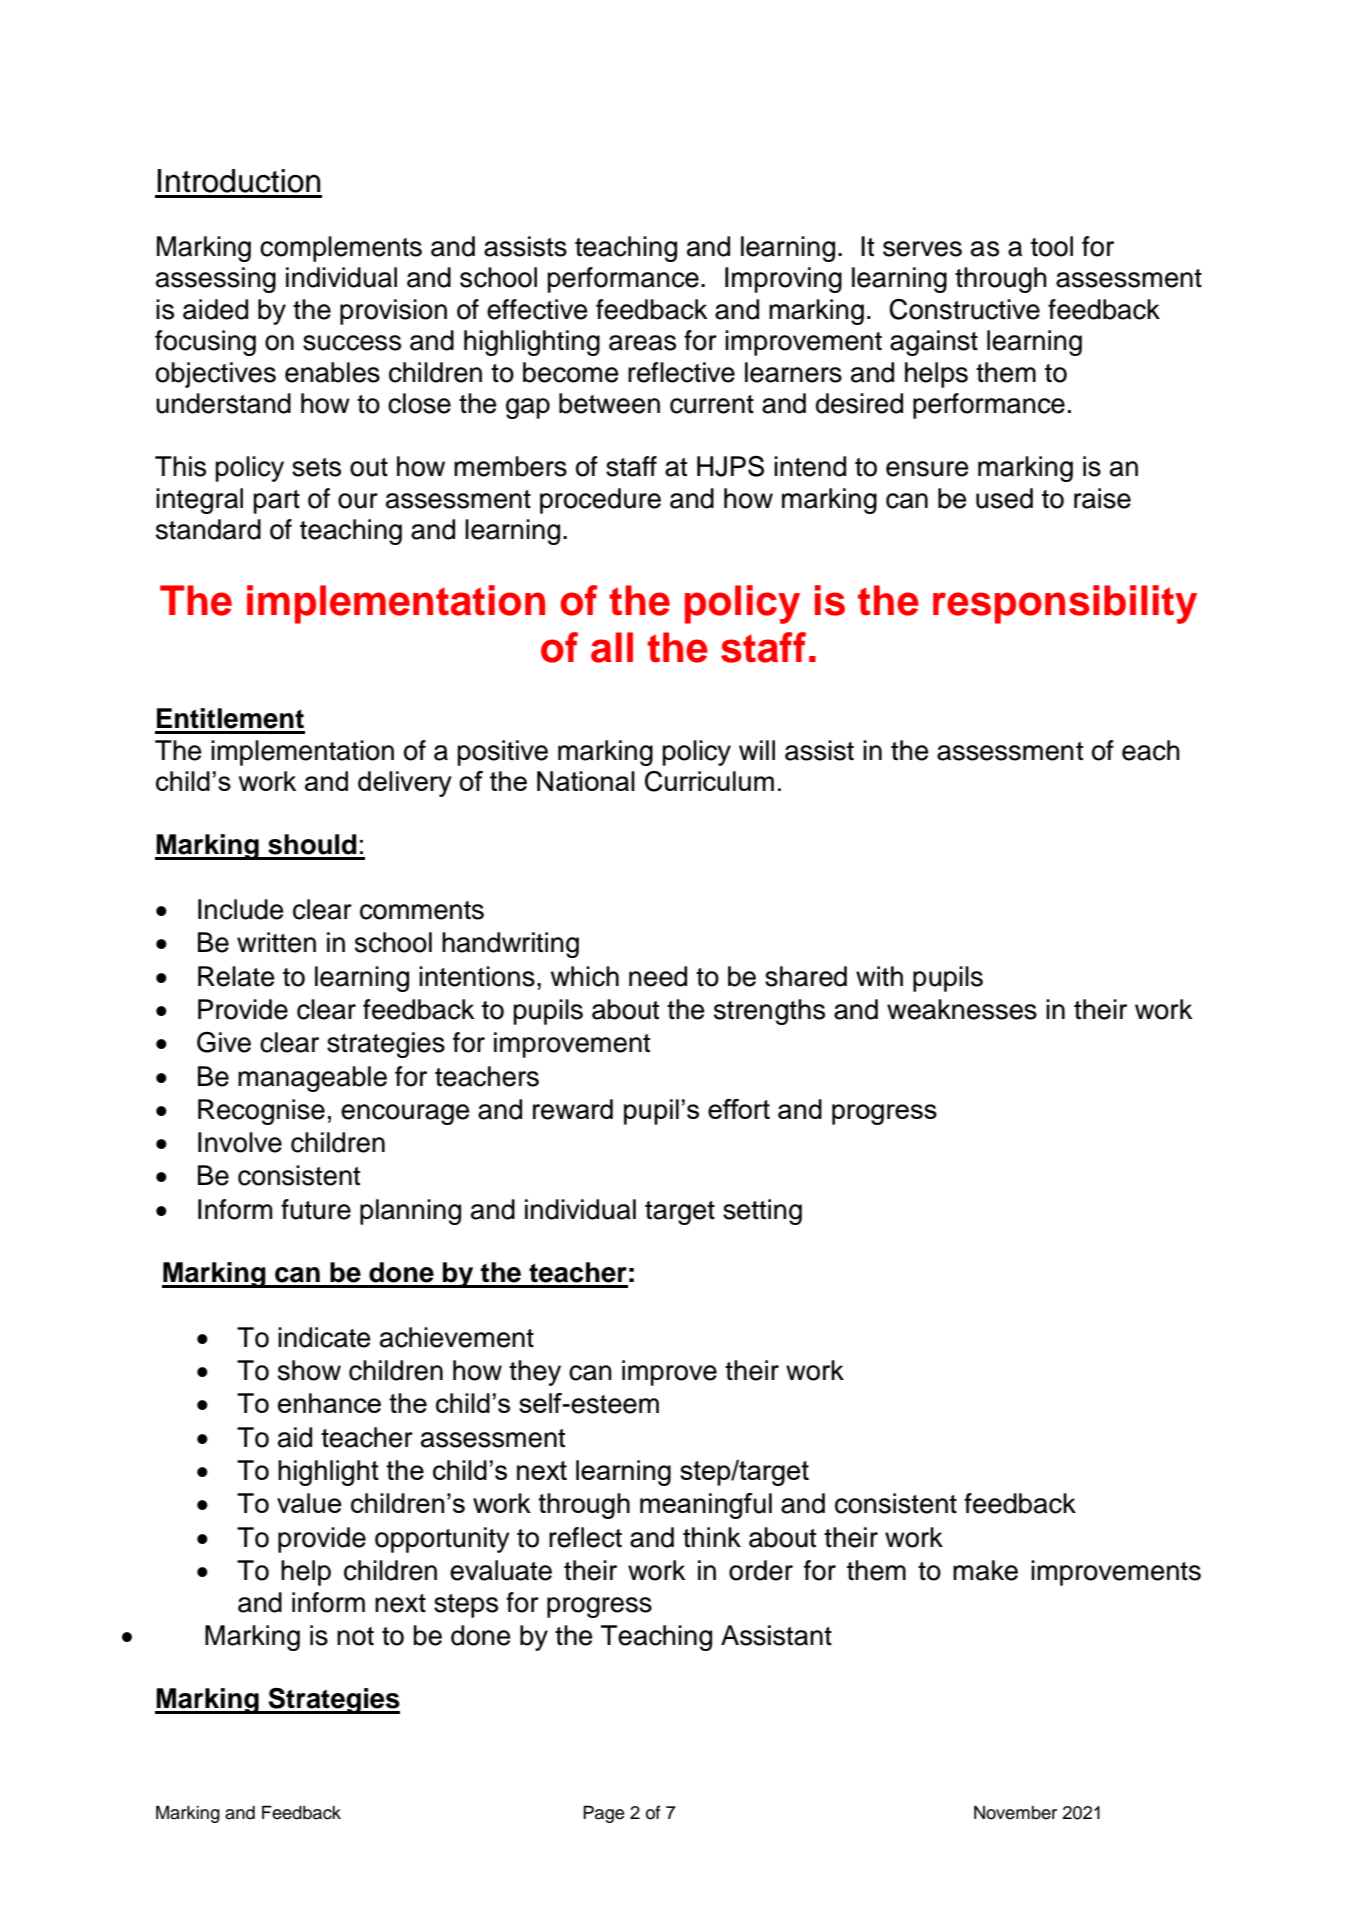 Image resolution: width=1358 pixels, height=1921 pixels. Describe the element at coordinates (355, 1636) in the image. I see `not` at that location.
